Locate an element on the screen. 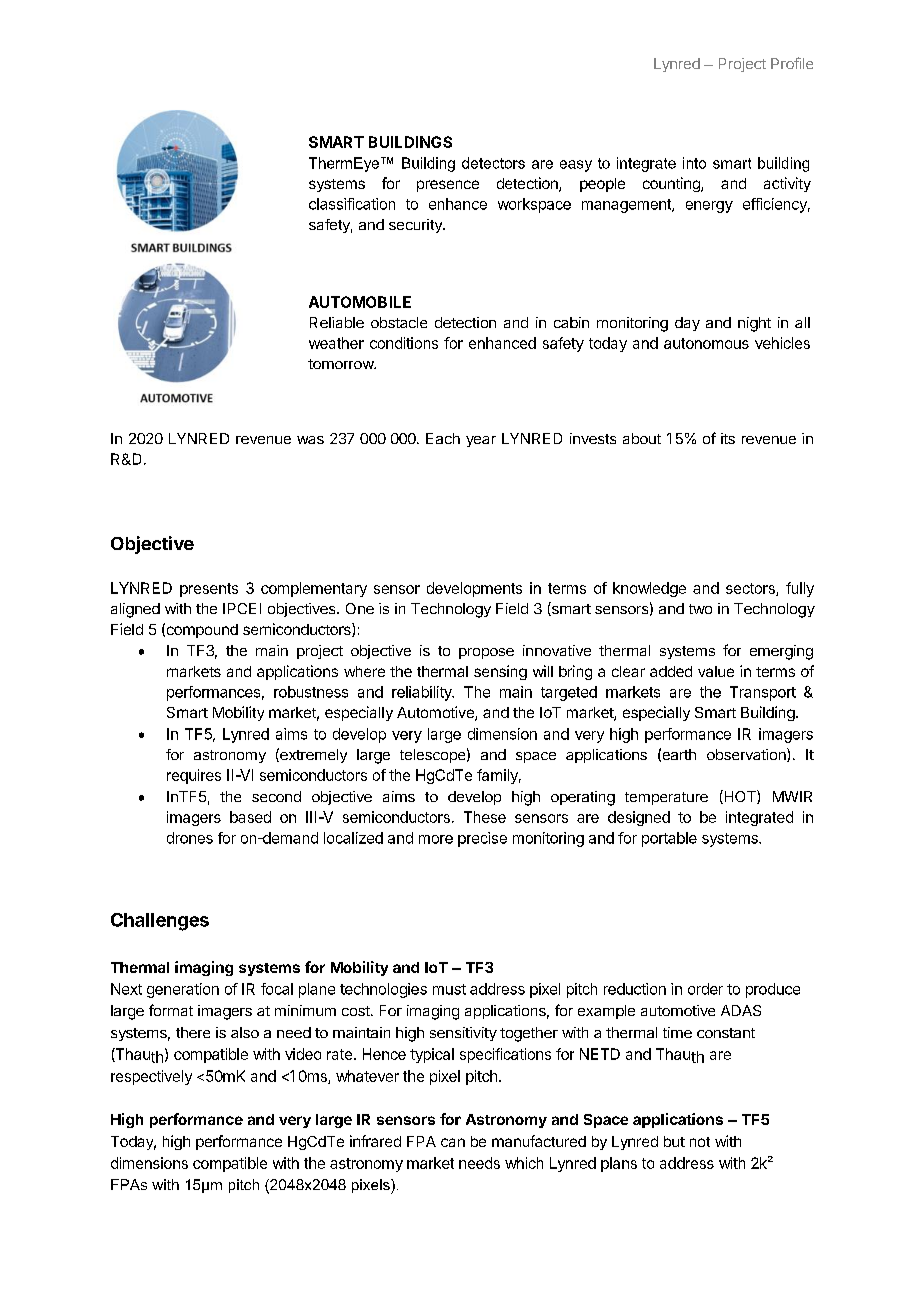 Image resolution: width=924 pixels, height=1308 pixels. two is located at coordinates (700, 609).
